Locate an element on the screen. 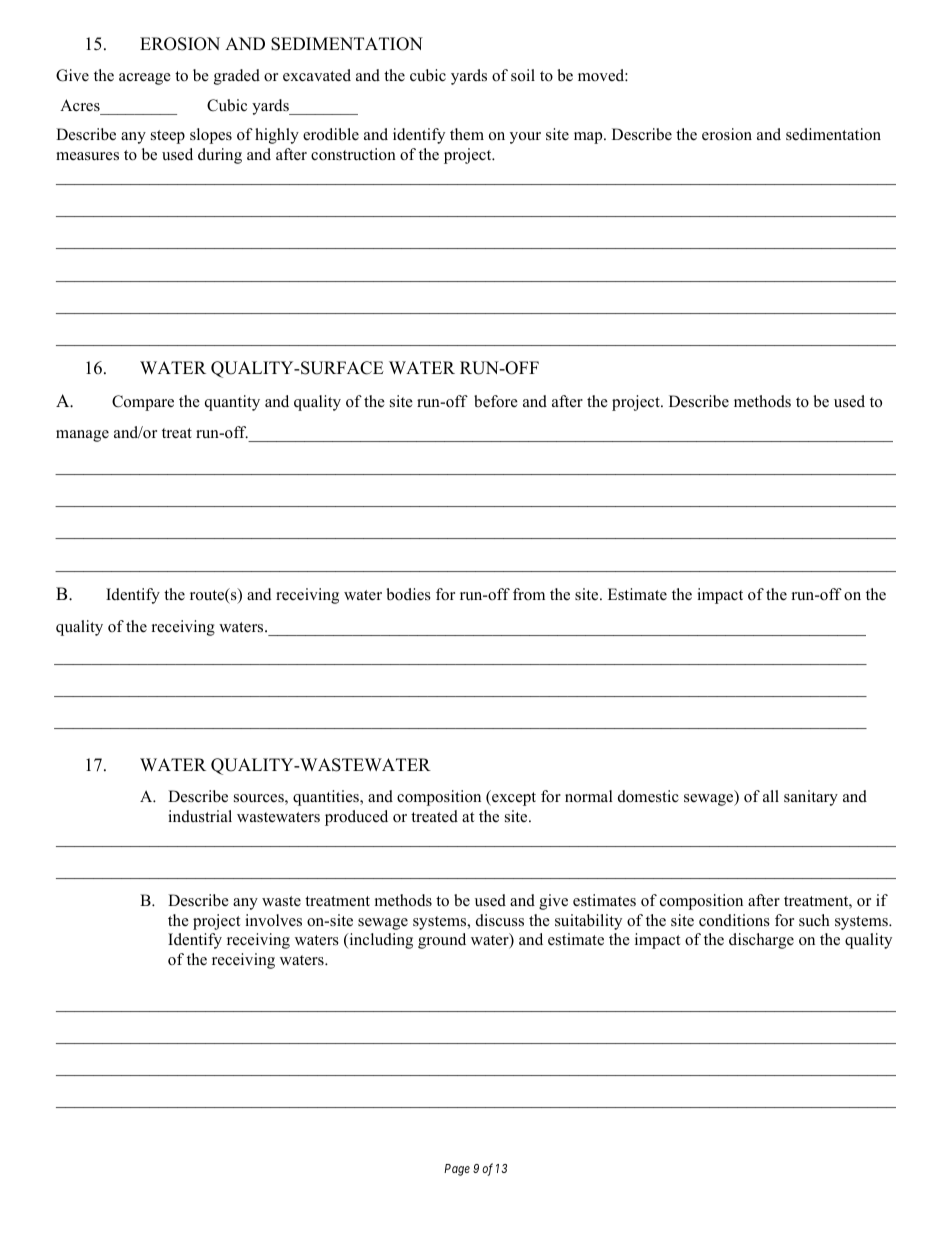  map is located at coordinates (589, 138).
